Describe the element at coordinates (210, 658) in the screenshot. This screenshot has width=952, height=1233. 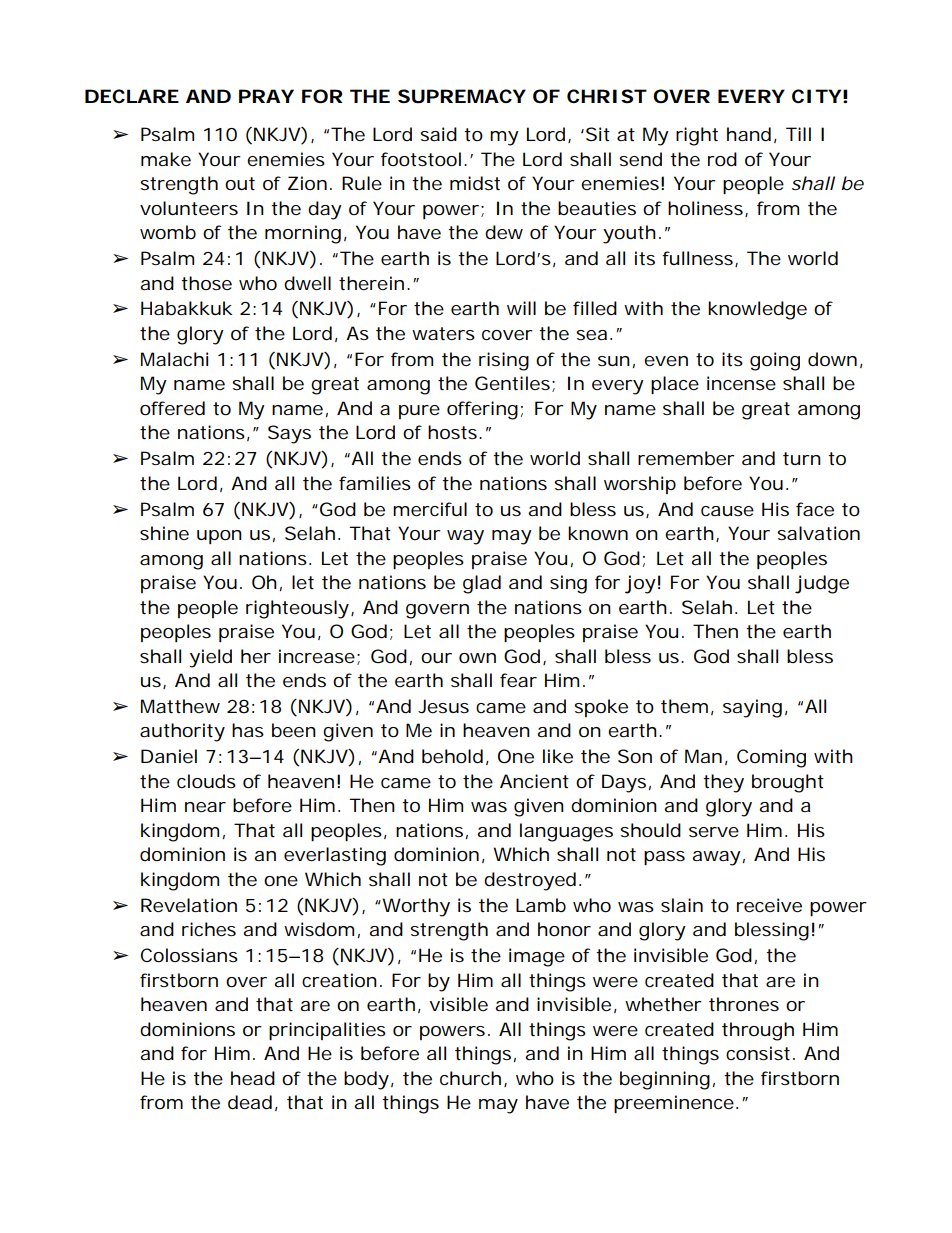
I see `yield` at that location.
